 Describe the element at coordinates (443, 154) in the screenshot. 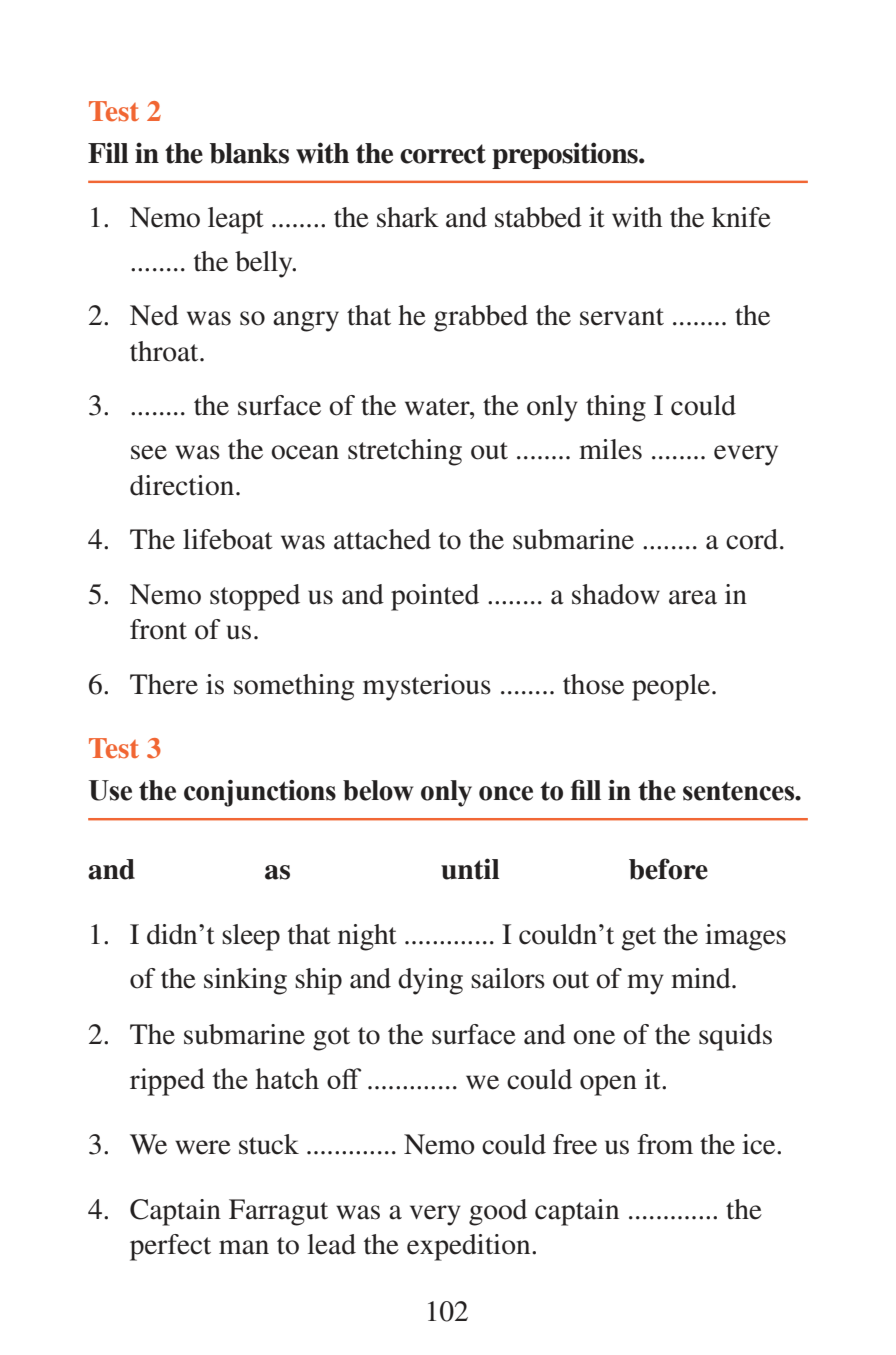

I see `correct` at that location.
